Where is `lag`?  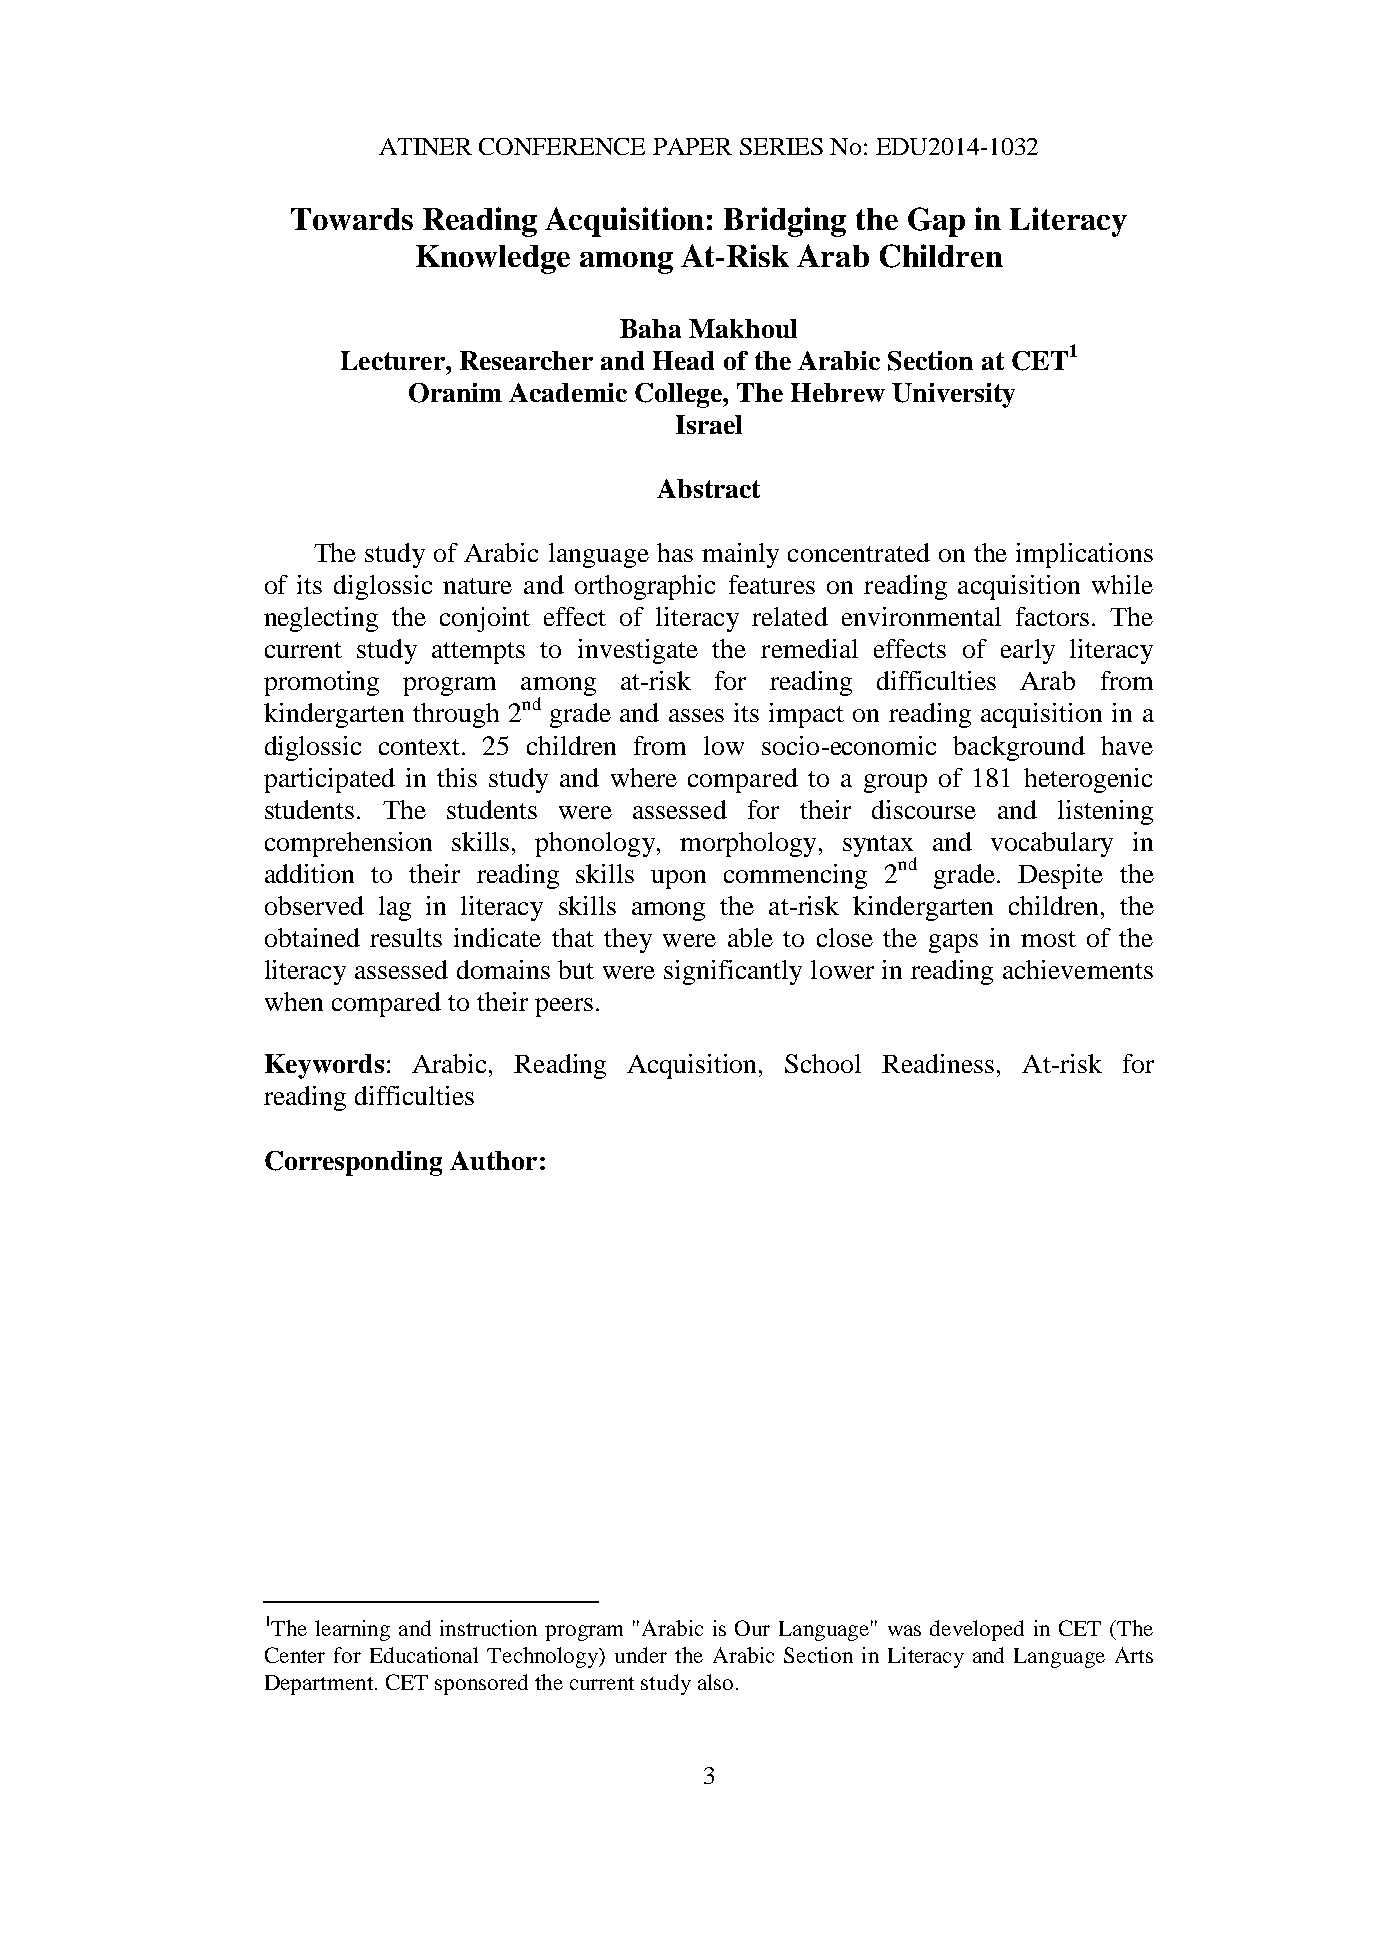
lag is located at coordinates (395, 908).
